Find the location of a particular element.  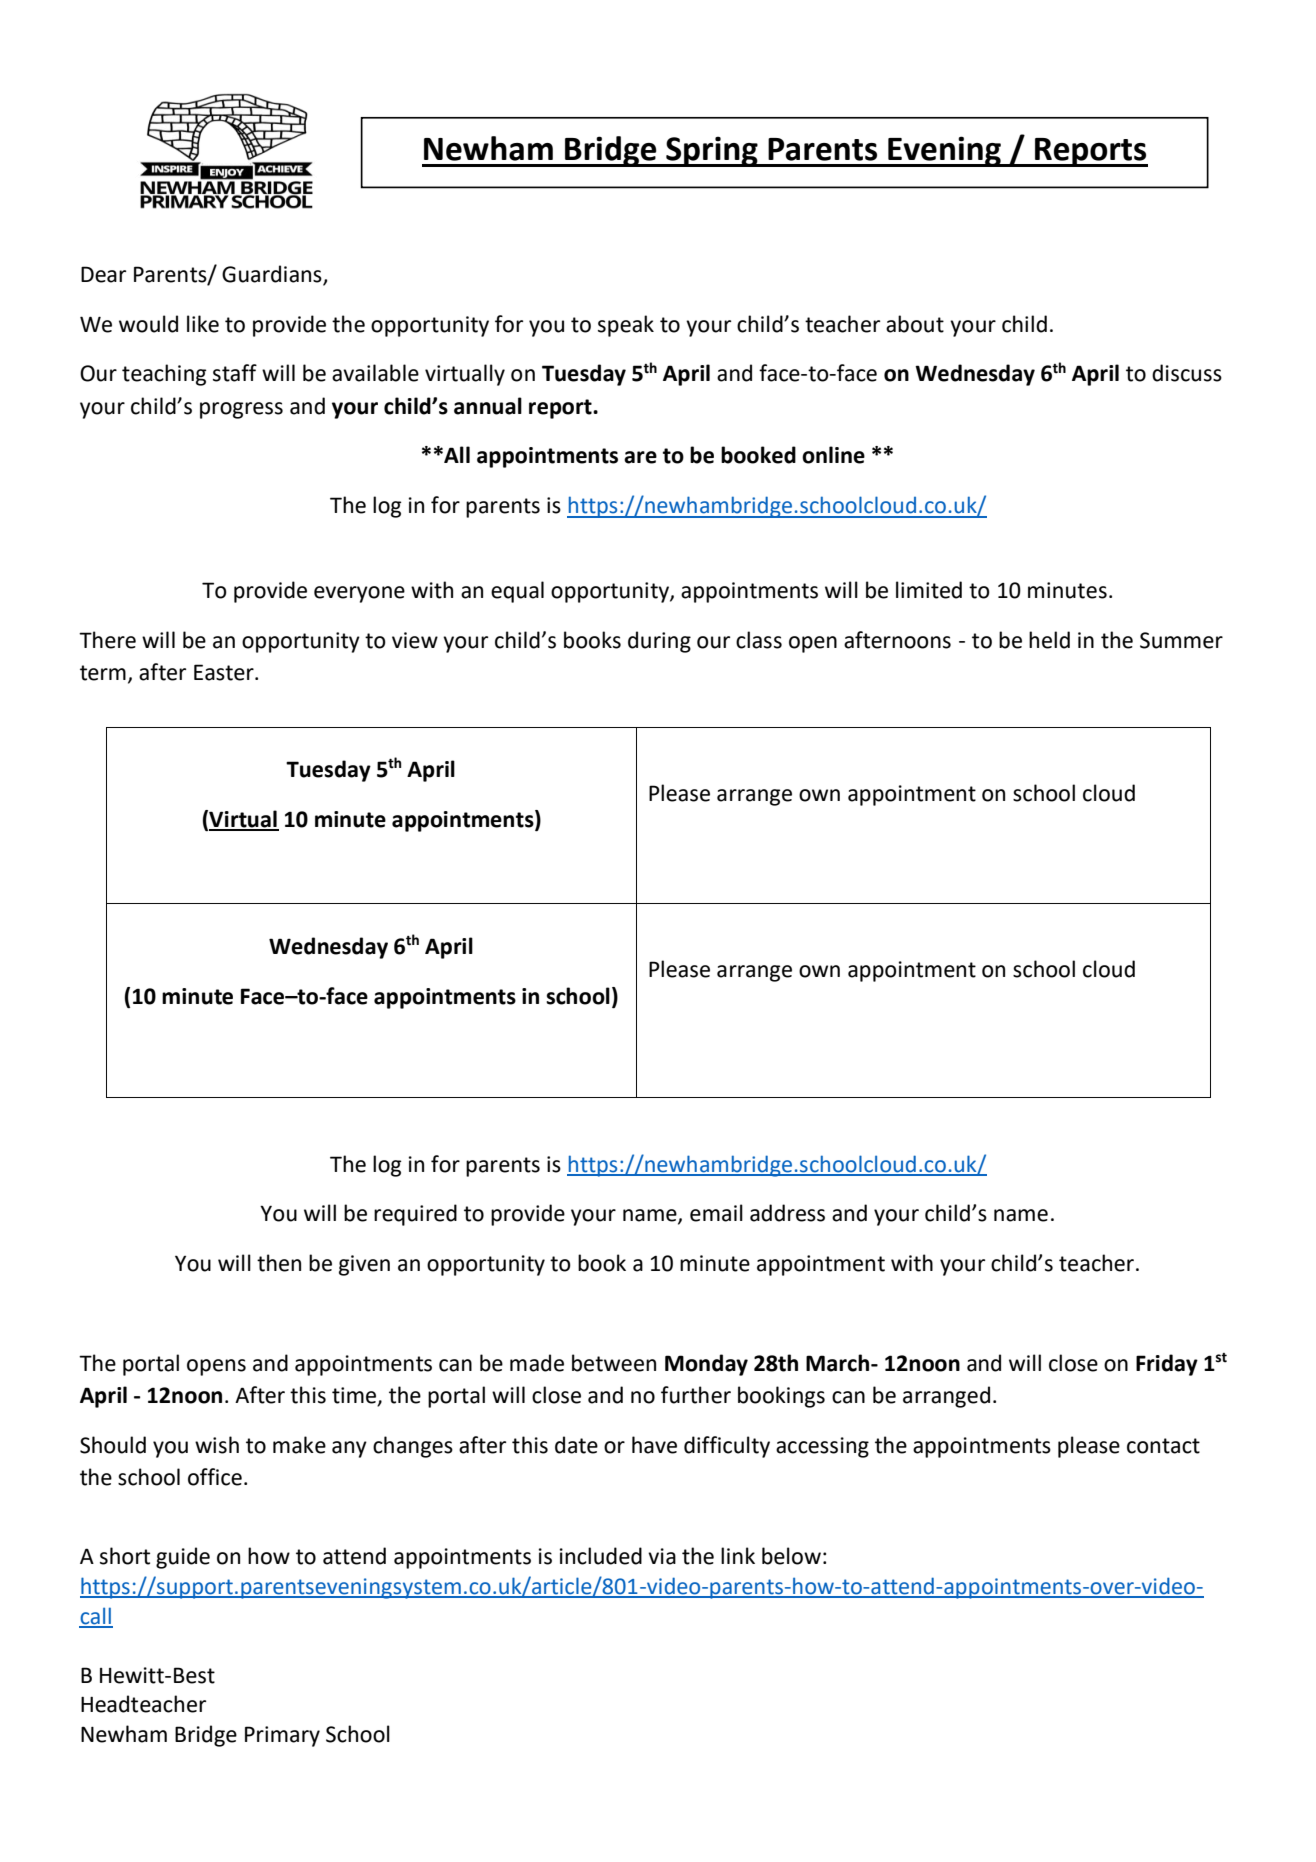

email is located at coordinates (716, 1213).
